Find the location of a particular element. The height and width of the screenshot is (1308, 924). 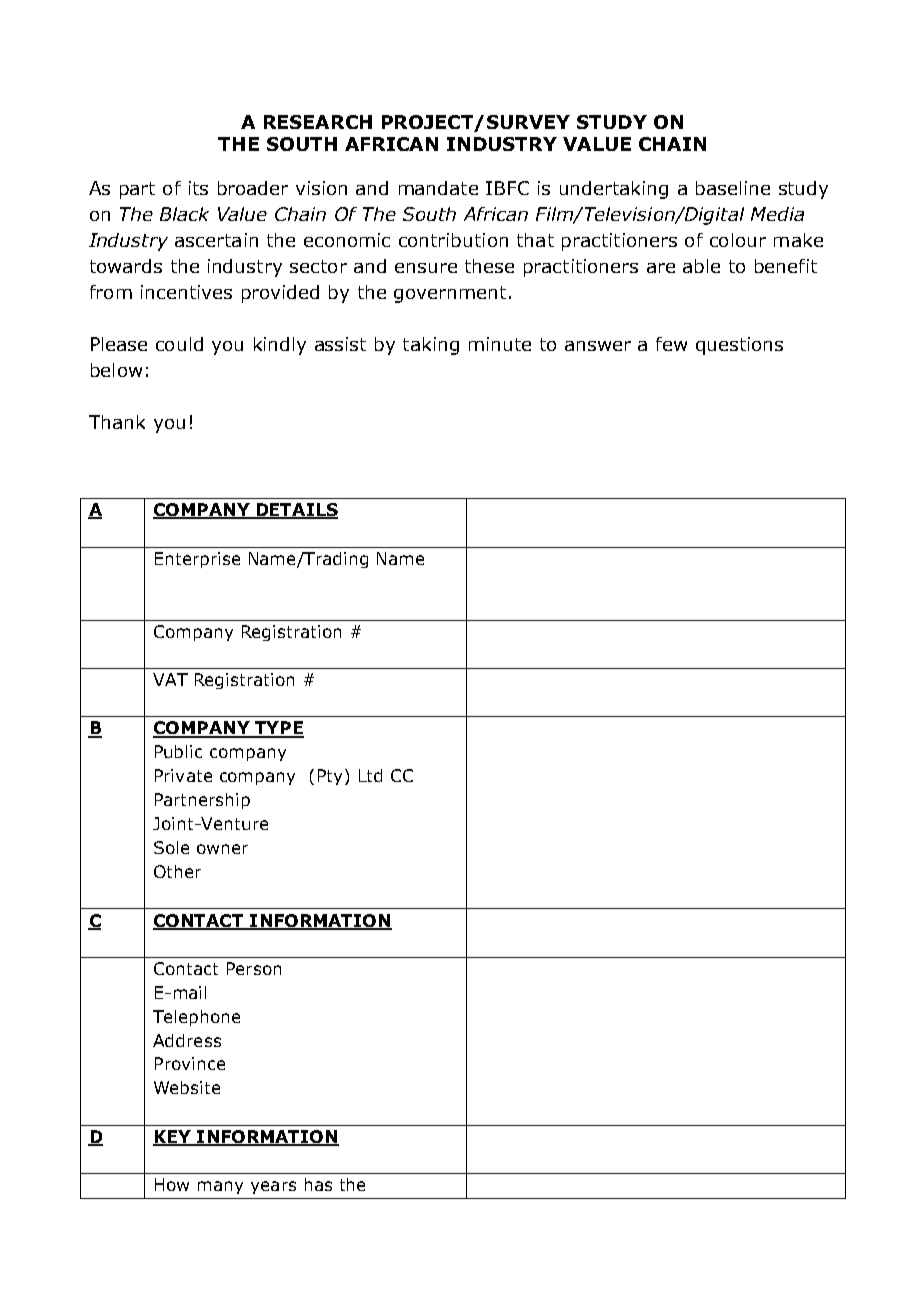

baseline is located at coordinates (733, 188).
